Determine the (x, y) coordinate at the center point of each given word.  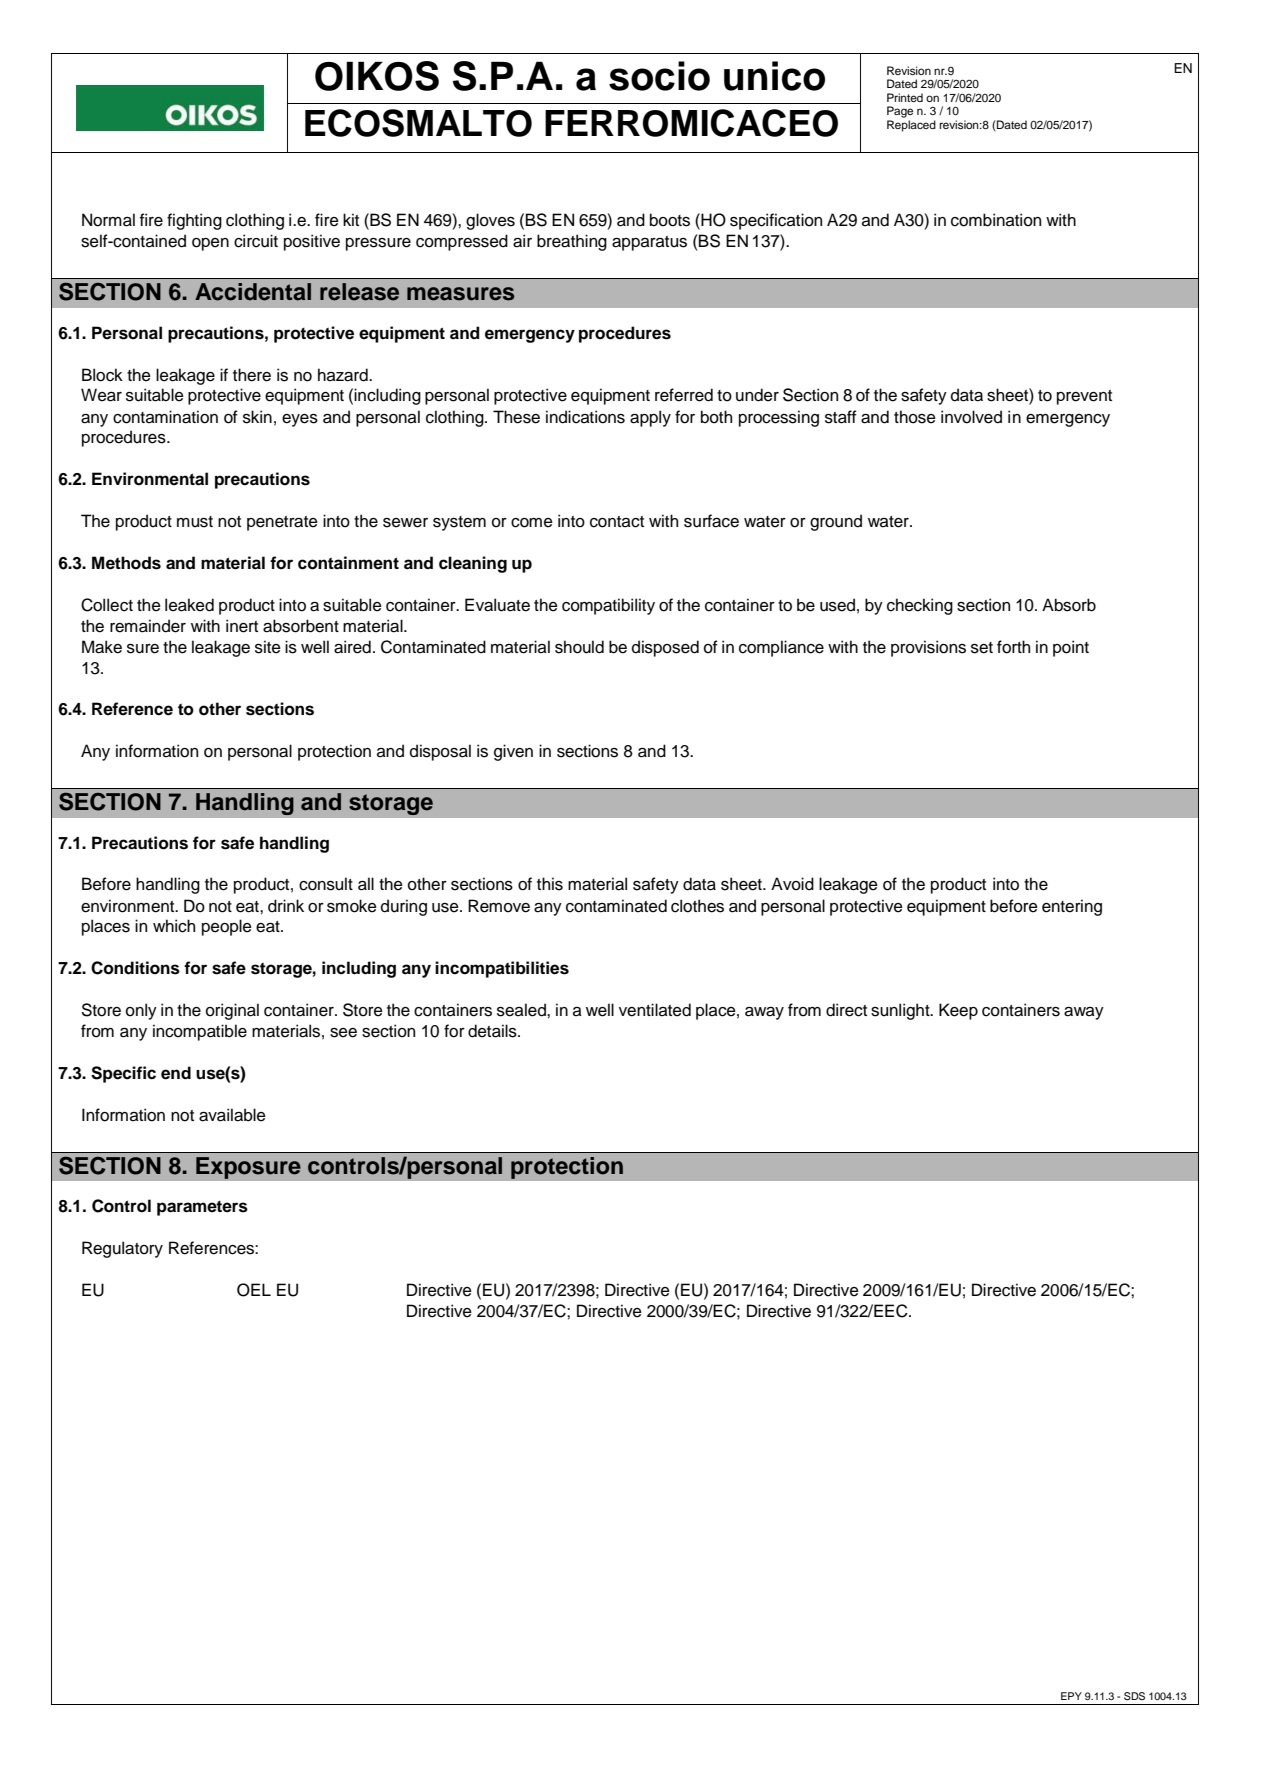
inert (242, 626)
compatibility (608, 606)
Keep (958, 1011)
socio (659, 76)
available (232, 1115)
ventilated (655, 1010)
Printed (905, 97)
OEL (254, 1290)
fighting (194, 221)
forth (1013, 647)
